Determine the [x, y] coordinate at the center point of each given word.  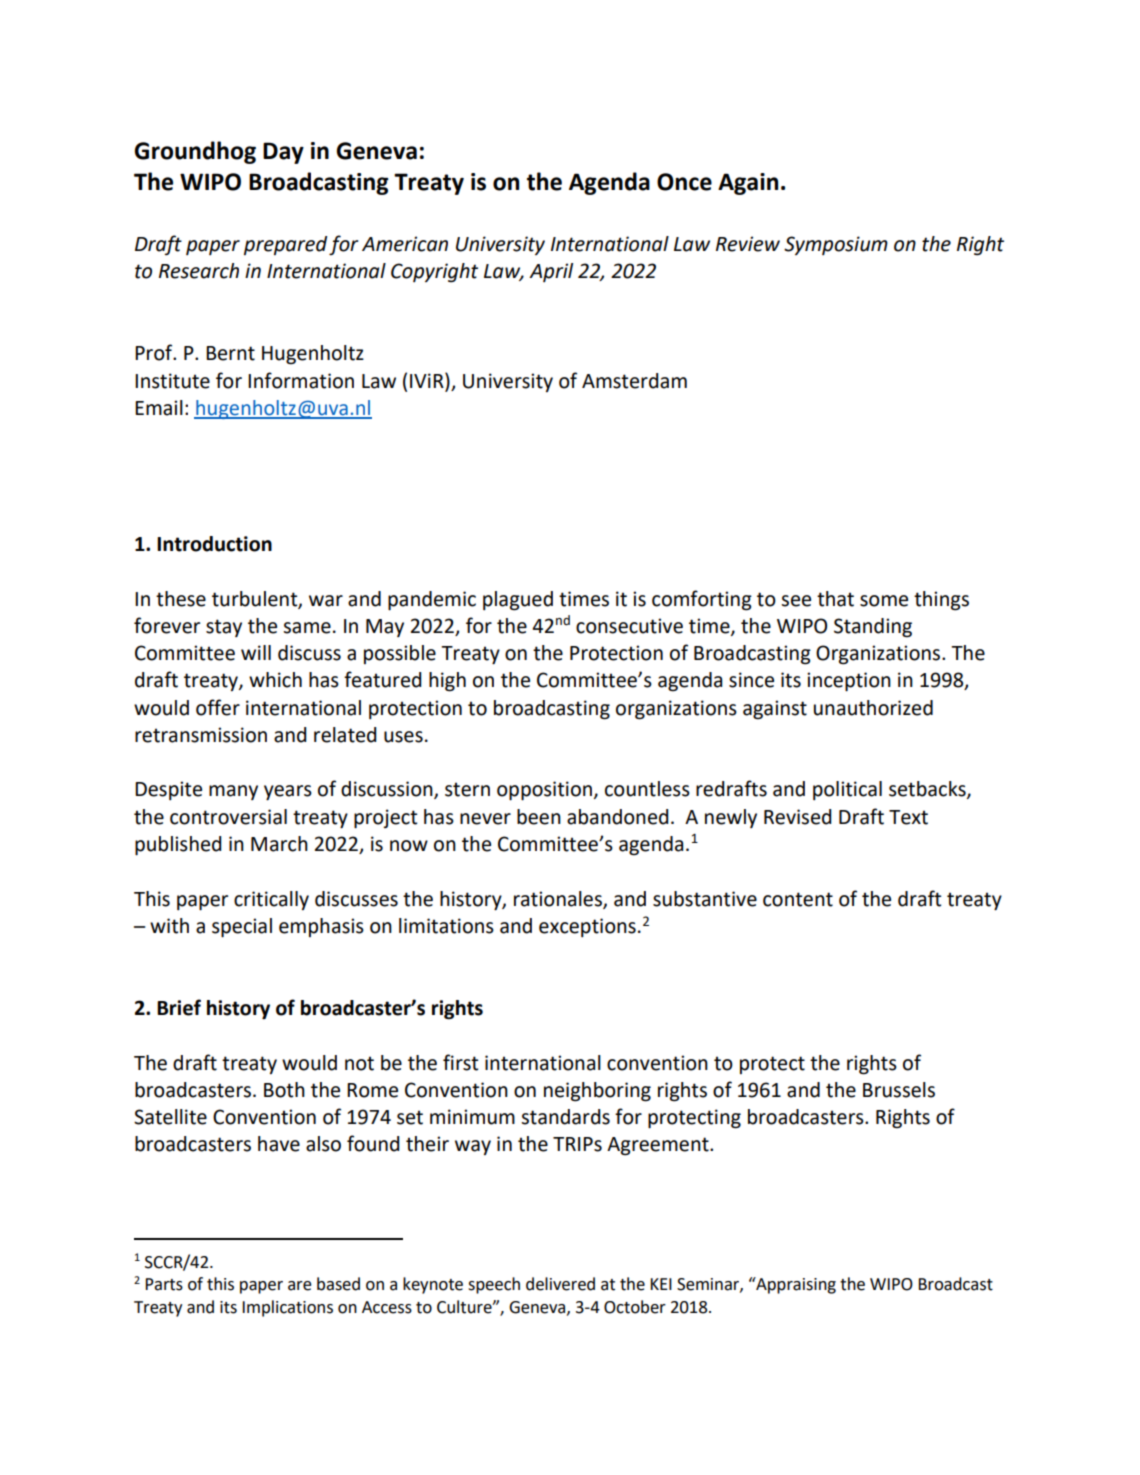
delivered [560, 1284]
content [798, 899]
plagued [518, 601]
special [242, 927]
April [551, 272]
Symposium [836, 245]
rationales [559, 899]
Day [283, 153]
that [835, 599]
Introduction [214, 544]
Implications [287, 1308]
